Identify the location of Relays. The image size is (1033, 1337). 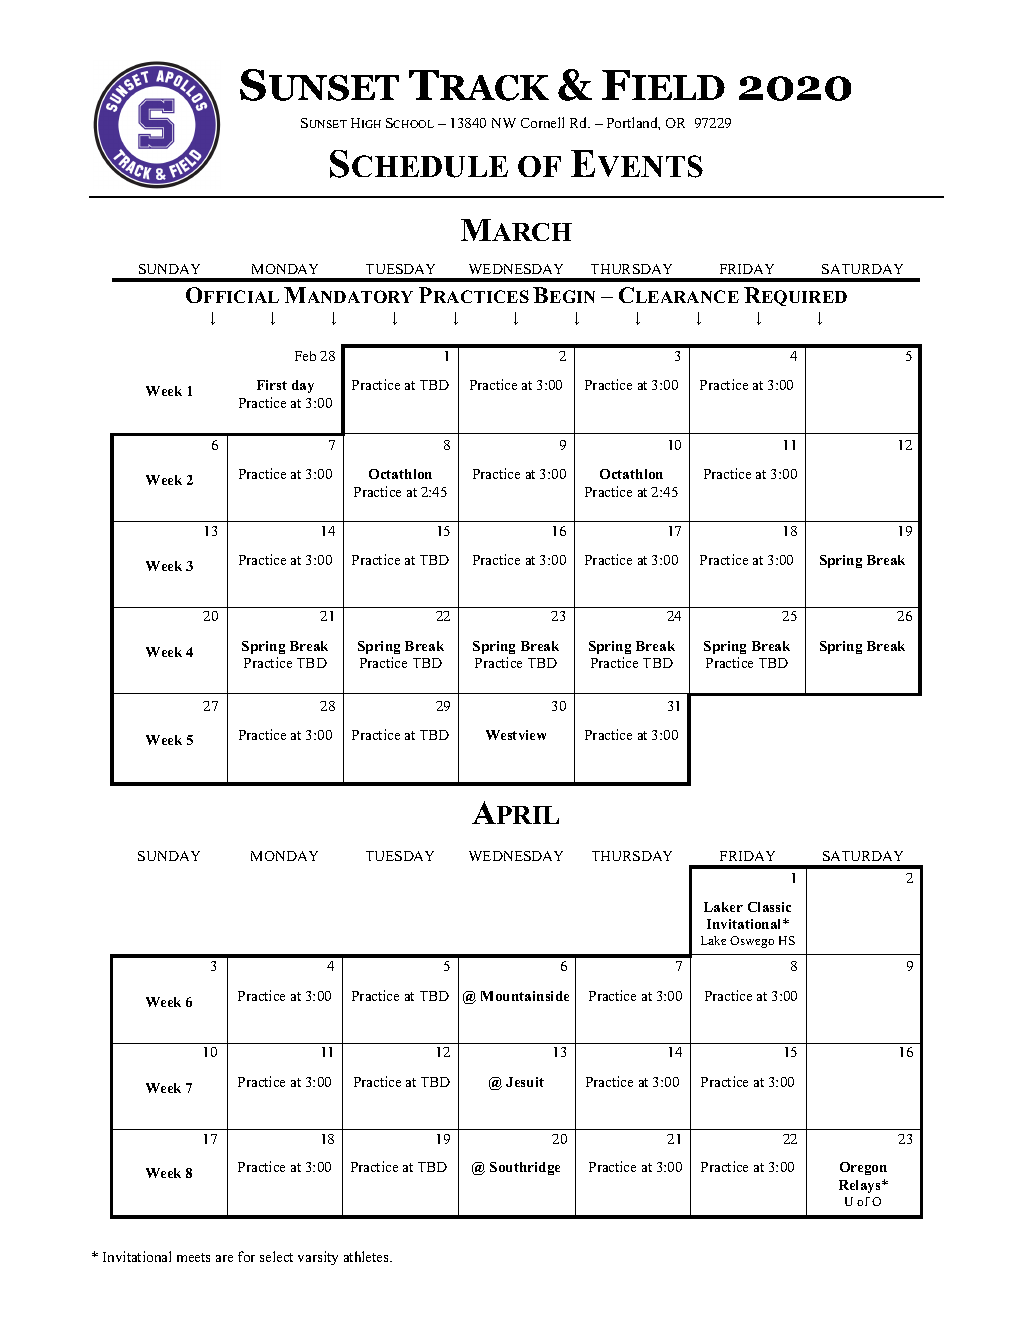
(861, 1186).
